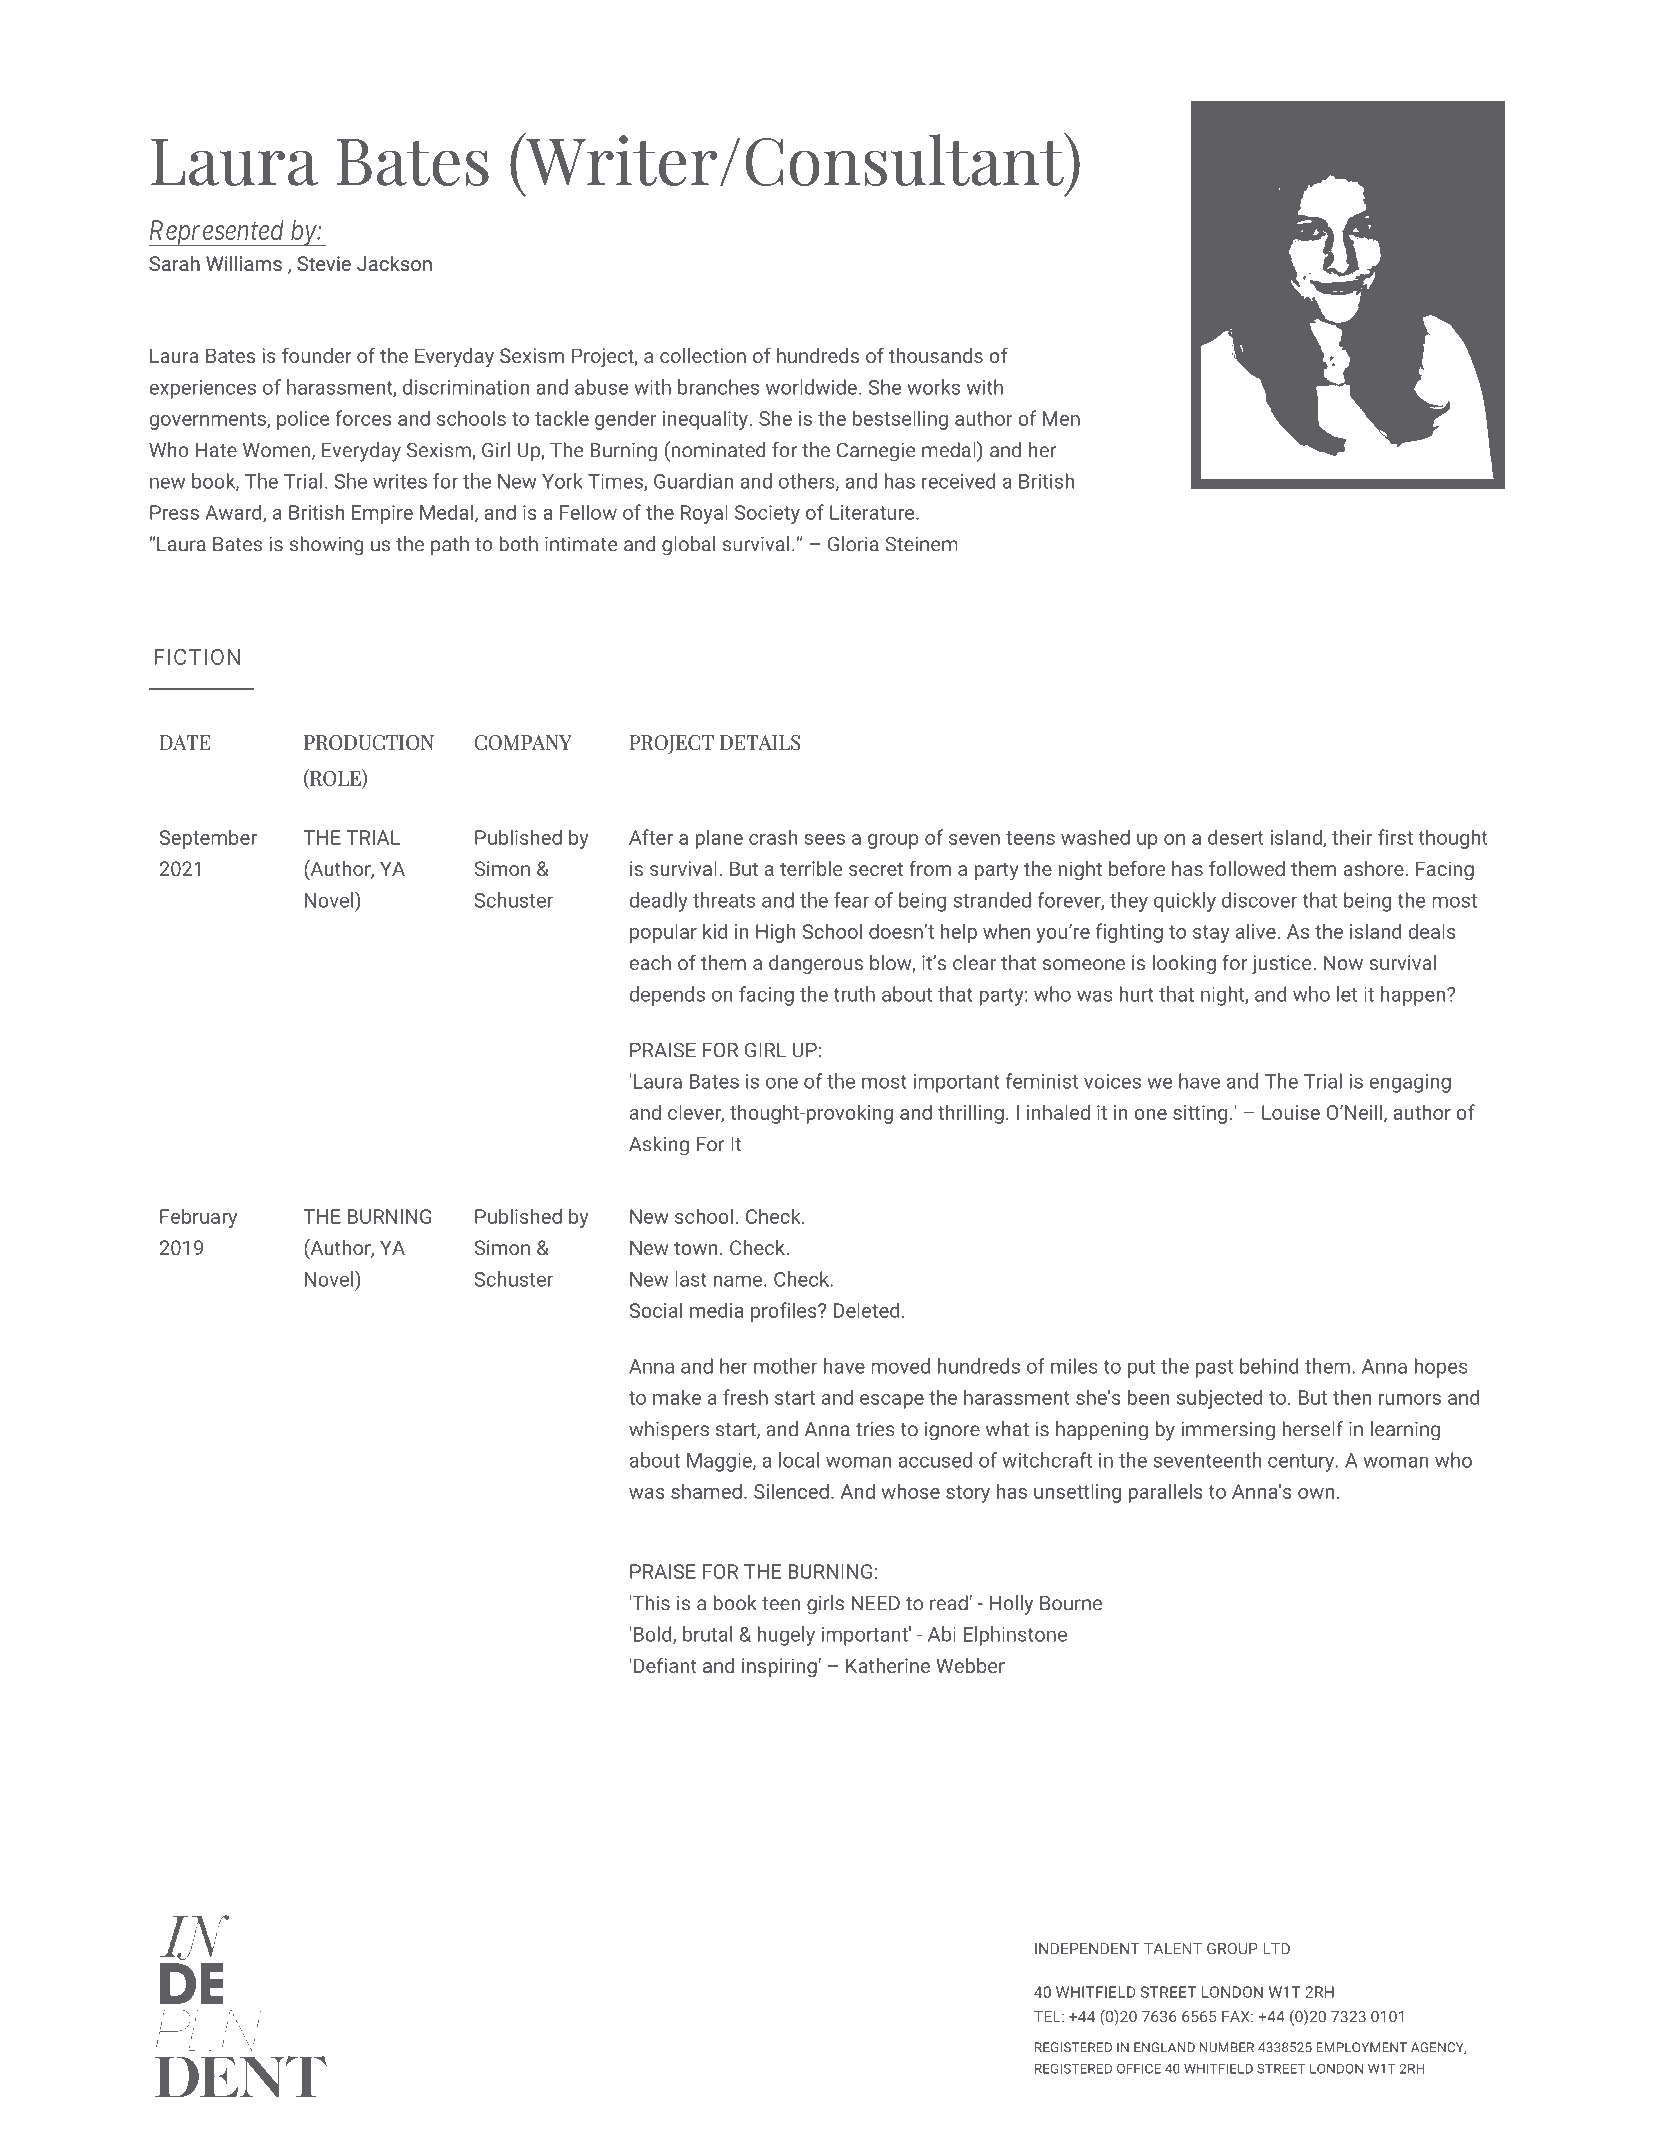  I want to click on Defiant, so click(665, 1665).
